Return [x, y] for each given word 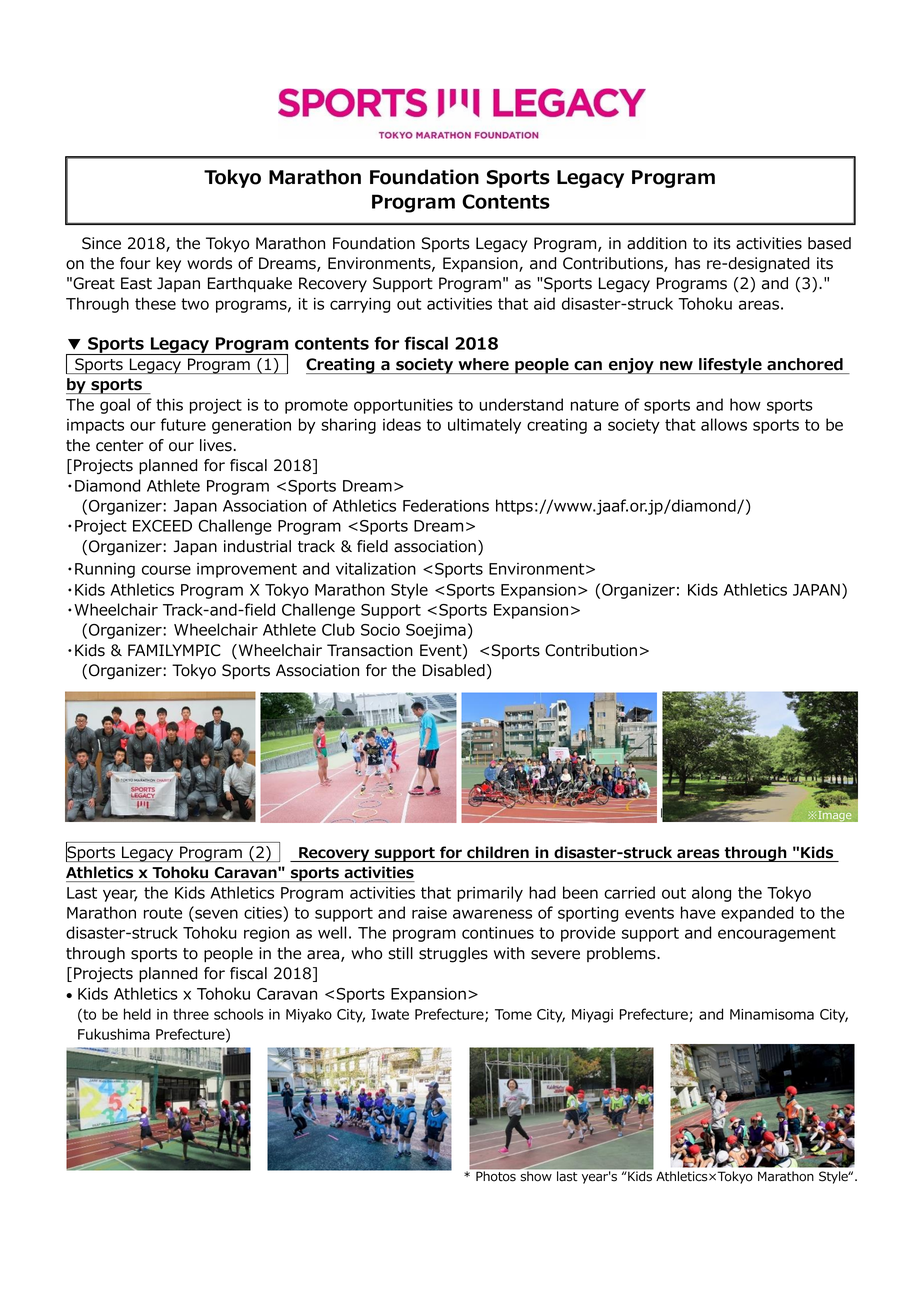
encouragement [777, 934]
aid [544, 303]
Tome [513, 1014]
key [168, 265]
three [191, 1014]
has [687, 263]
